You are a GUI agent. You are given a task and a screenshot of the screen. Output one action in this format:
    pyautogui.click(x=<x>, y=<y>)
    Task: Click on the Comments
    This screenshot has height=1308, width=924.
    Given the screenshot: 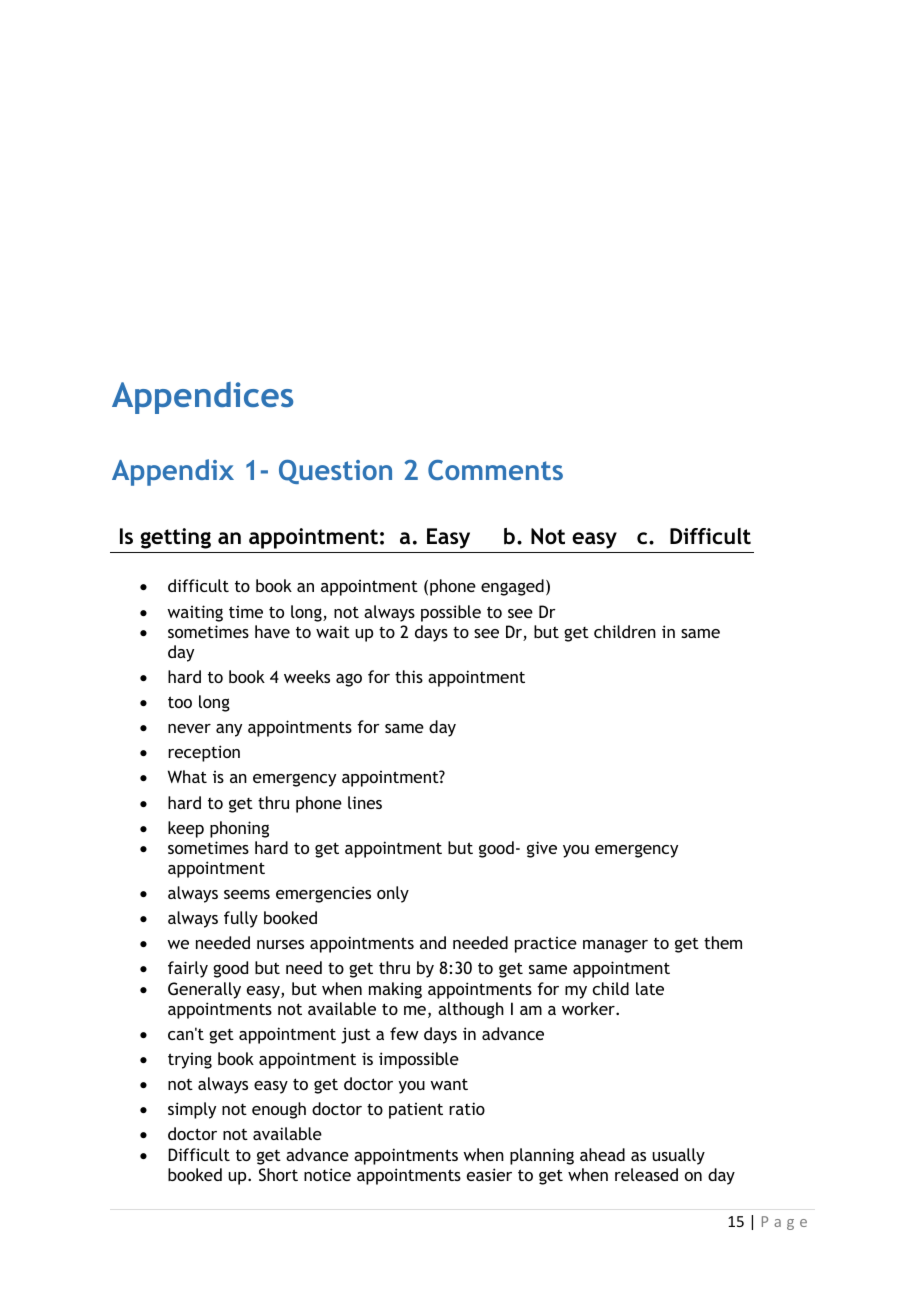 What is the action you would take?
    pyautogui.click(x=495, y=470)
